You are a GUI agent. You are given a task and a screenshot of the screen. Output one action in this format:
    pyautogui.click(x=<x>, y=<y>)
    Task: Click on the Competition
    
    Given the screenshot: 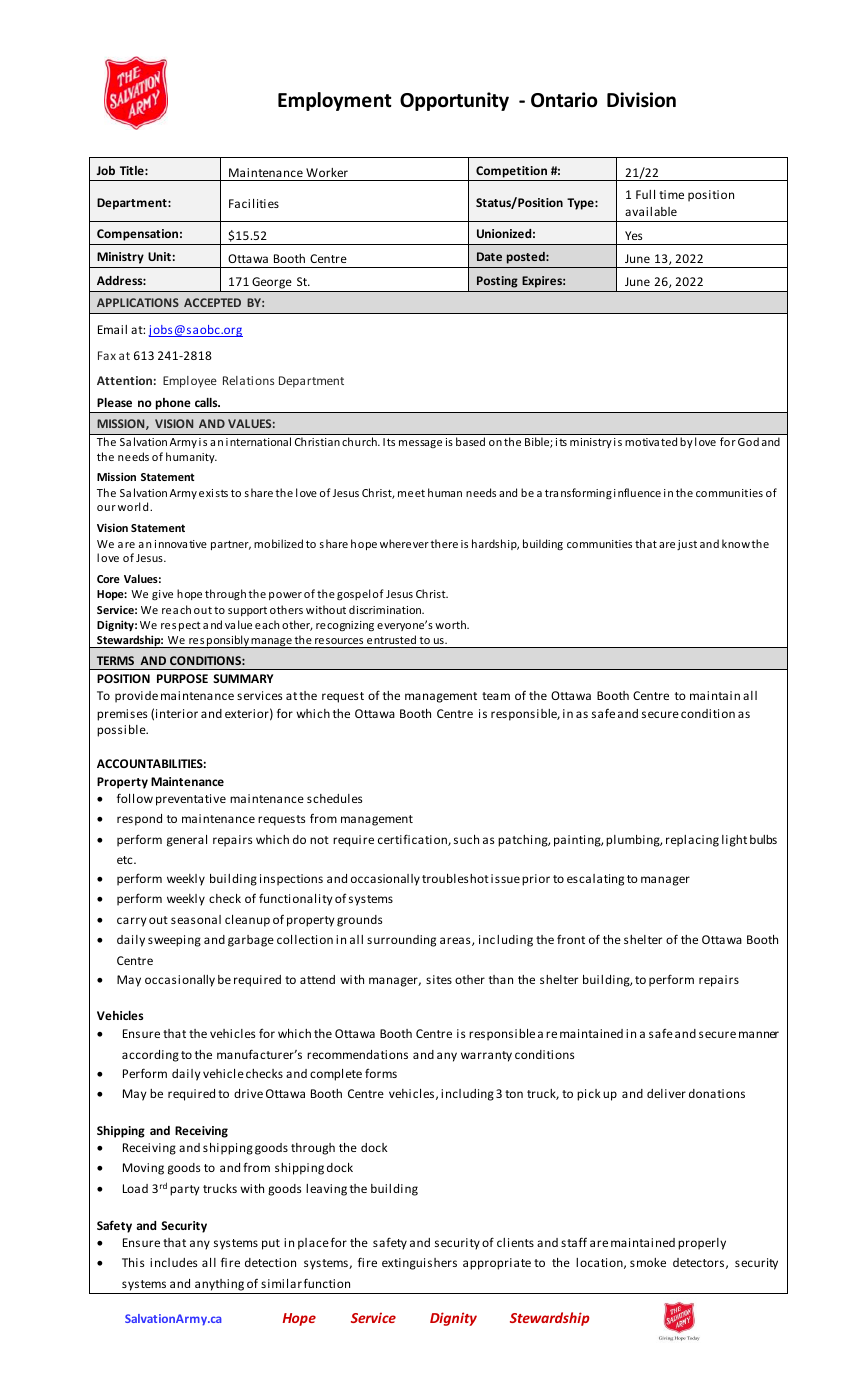 What is the action you would take?
    pyautogui.click(x=511, y=172)
